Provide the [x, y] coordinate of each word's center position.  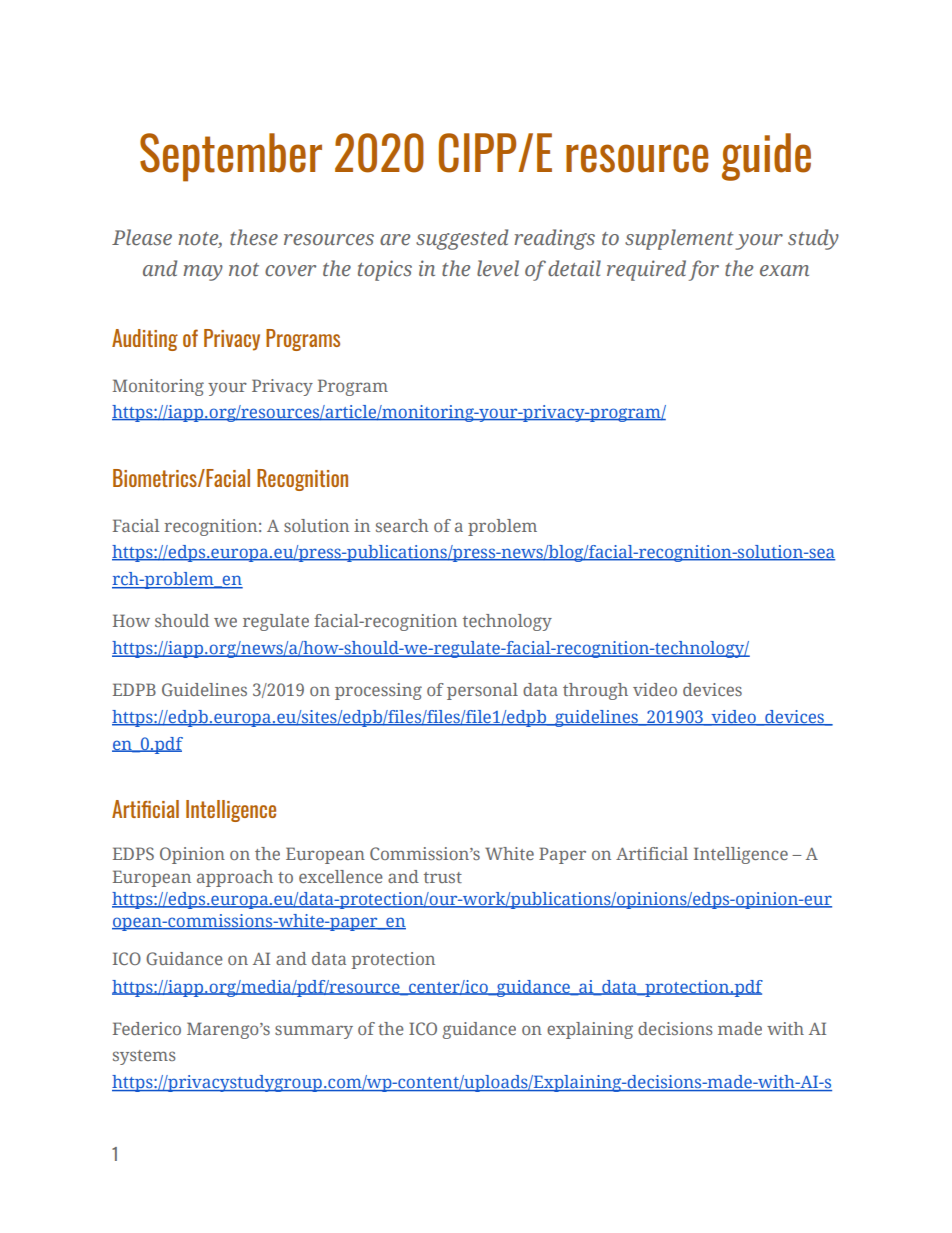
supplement [679, 239]
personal [482, 691]
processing [378, 691]
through [595, 691]
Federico [147, 1028]
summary [314, 1032]
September [231, 157]
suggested [462, 239]
